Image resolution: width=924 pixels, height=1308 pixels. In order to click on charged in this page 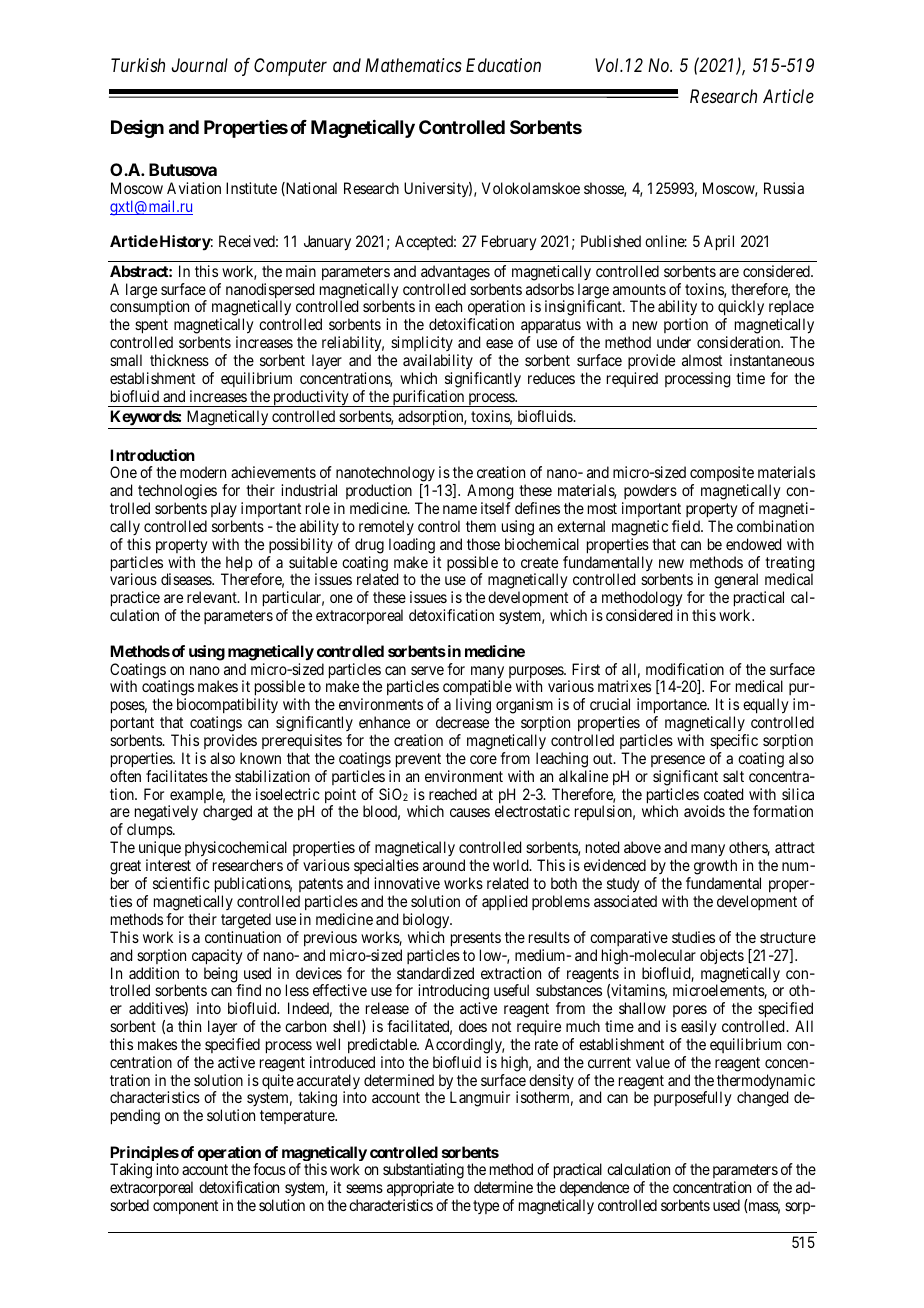, I will do `click(227, 813)`.
